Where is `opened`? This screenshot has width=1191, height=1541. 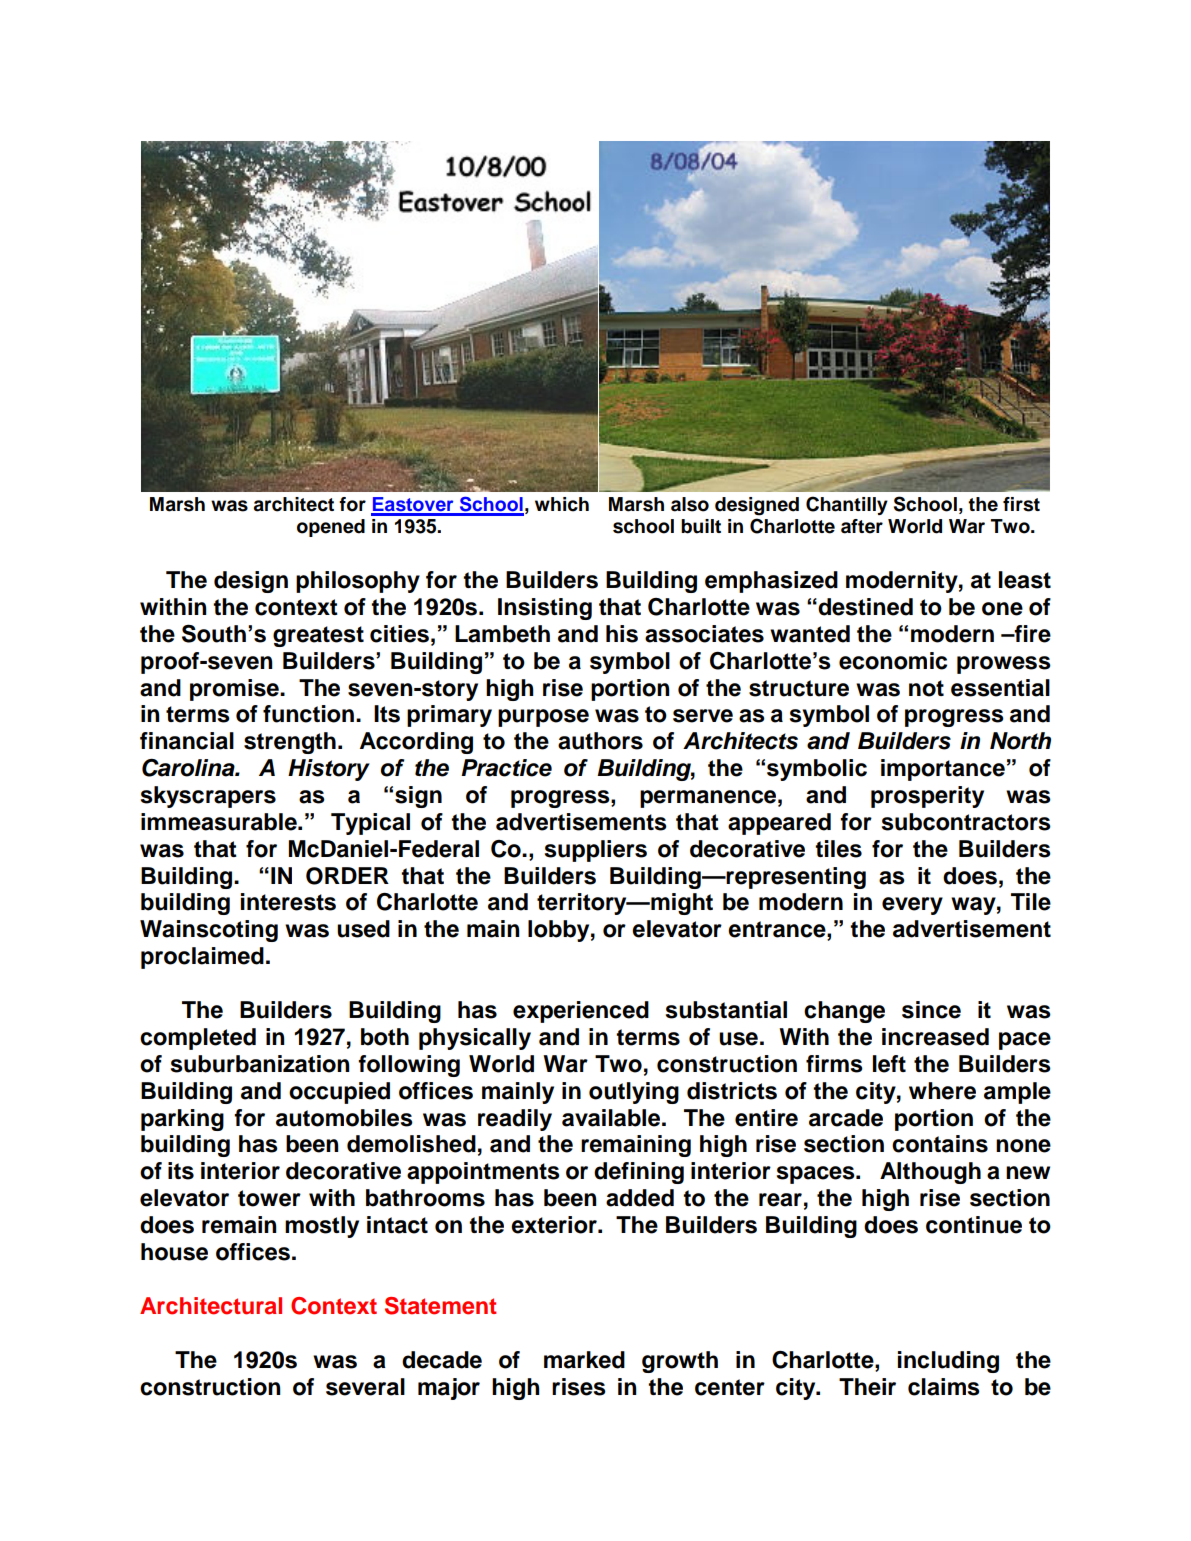
opened is located at coordinates (331, 528).
